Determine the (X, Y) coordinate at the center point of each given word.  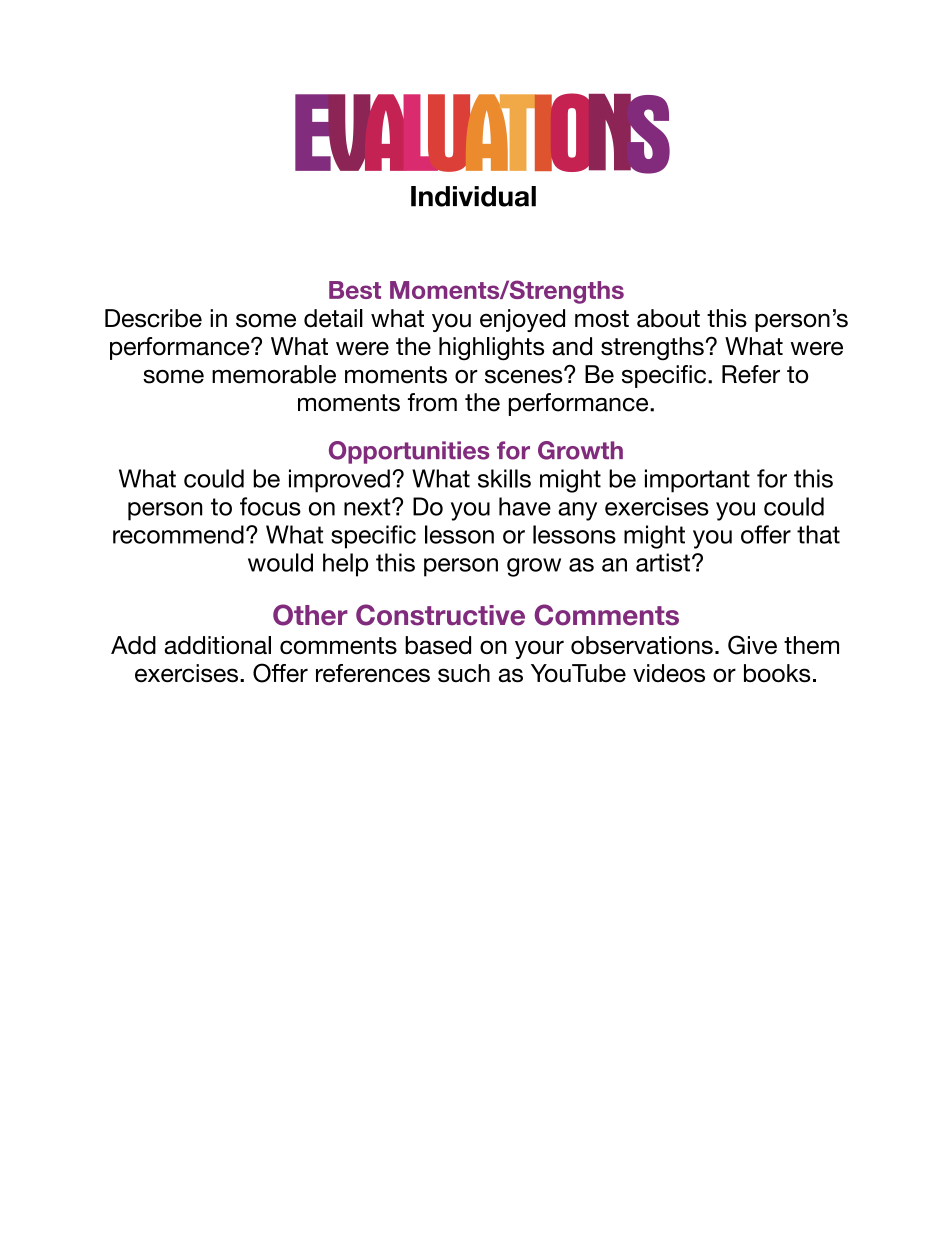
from (432, 402)
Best (355, 290)
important (697, 481)
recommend (178, 534)
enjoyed (522, 320)
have (525, 506)
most (602, 319)
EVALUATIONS (482, 133)
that (818, 534)
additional (217, 645)
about (668, 318)
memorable (274, 374)
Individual (473, 196)
